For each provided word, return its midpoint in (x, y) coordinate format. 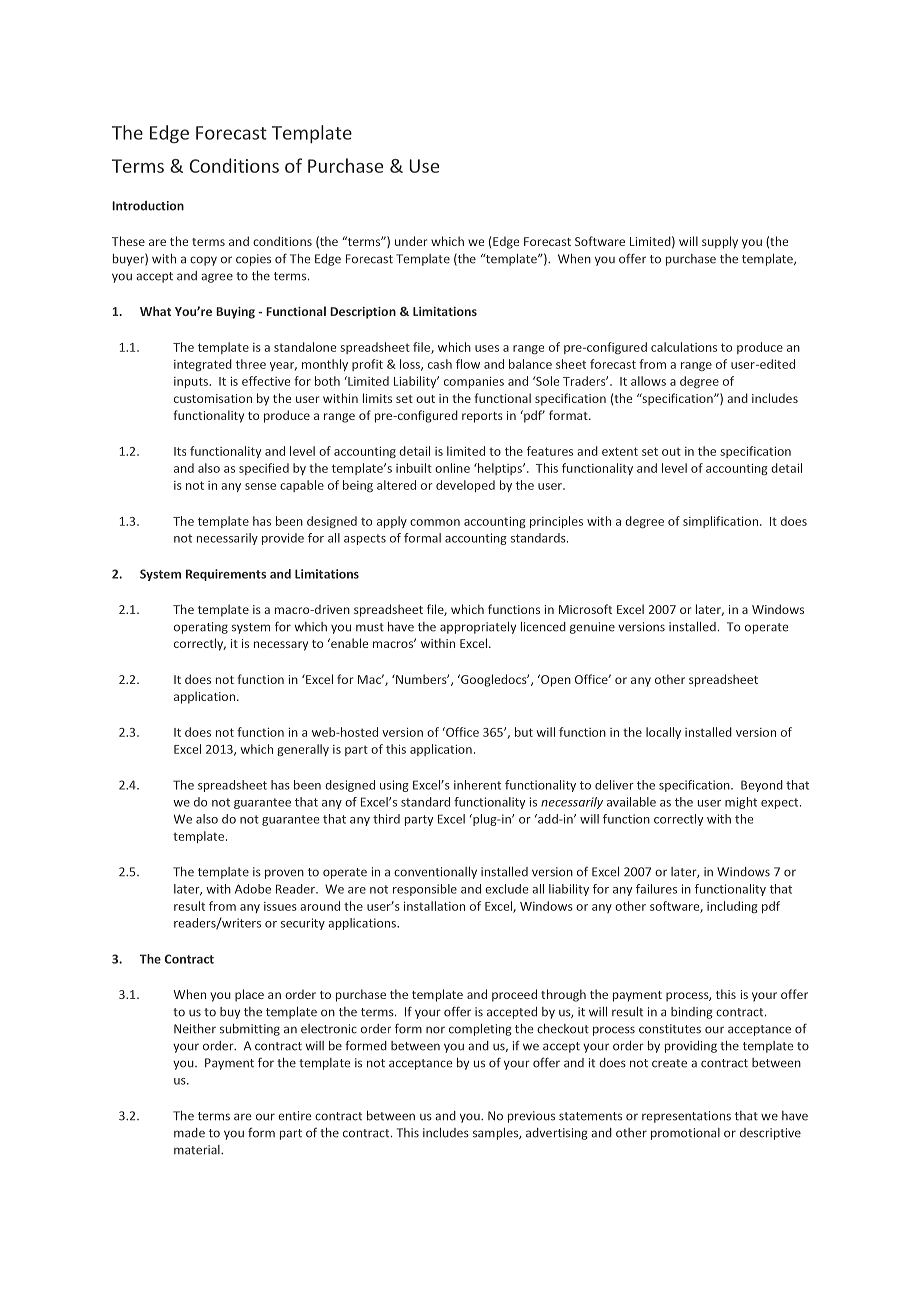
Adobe (253, 889)
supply (720, 242)
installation (434, 906)
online (452, 468)
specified (264, 469)
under (411, 241)
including (732, 907)
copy (203, 261)
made (189, 1133)
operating (201, 628)
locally (663, 733)
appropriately (478, 628)
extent (620, 451)
